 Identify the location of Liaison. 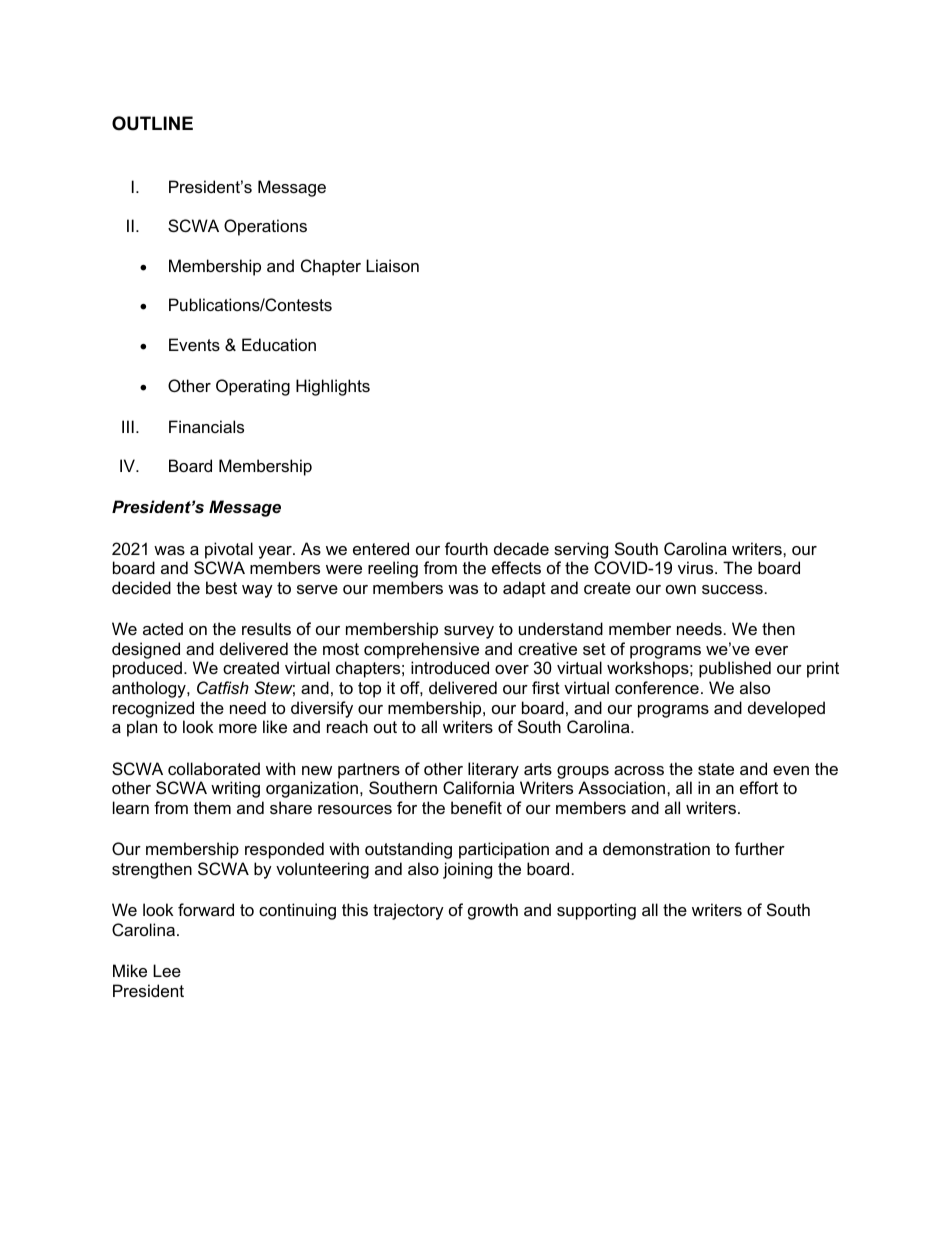
(392, 265).
